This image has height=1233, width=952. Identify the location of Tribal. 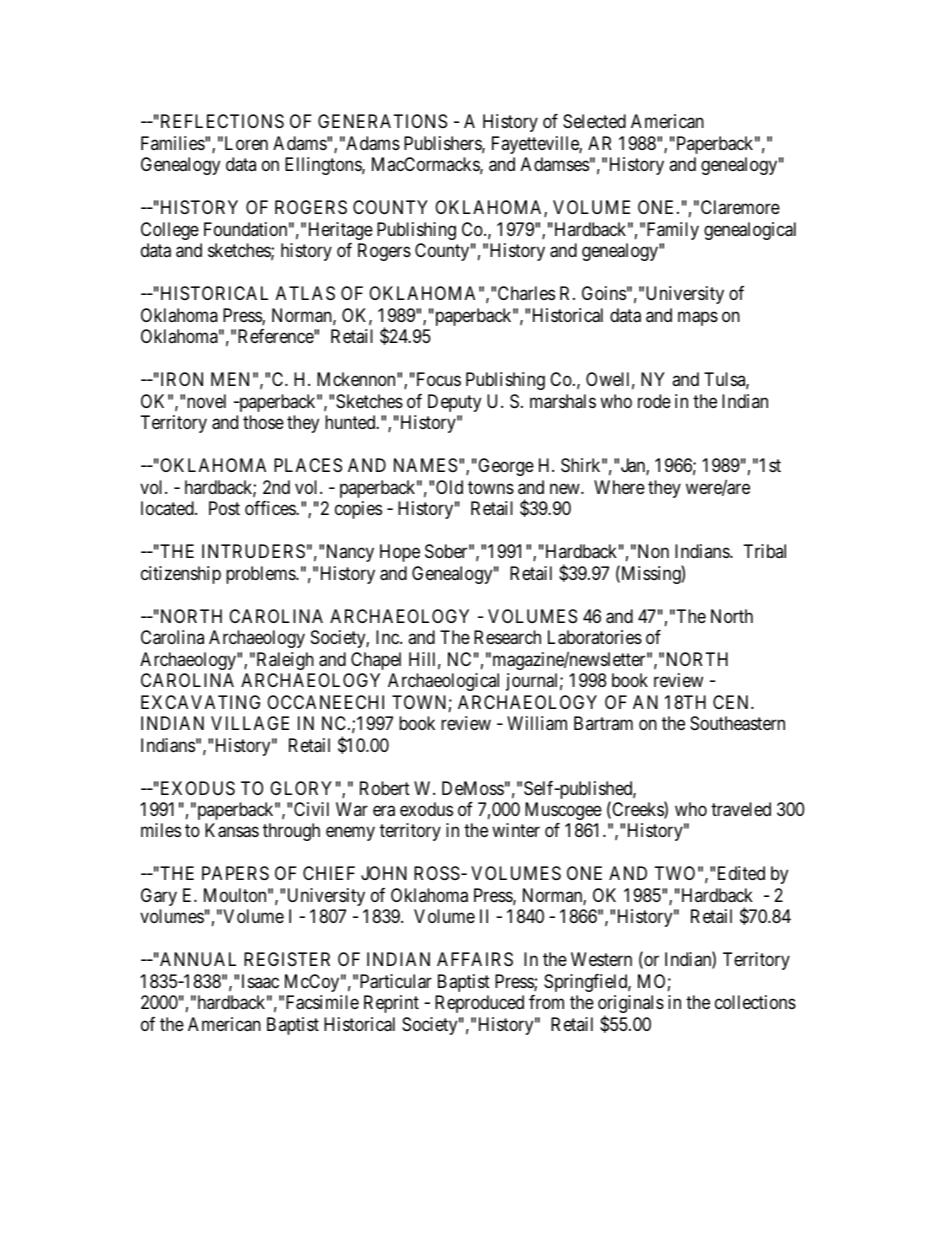
(765, 551).
